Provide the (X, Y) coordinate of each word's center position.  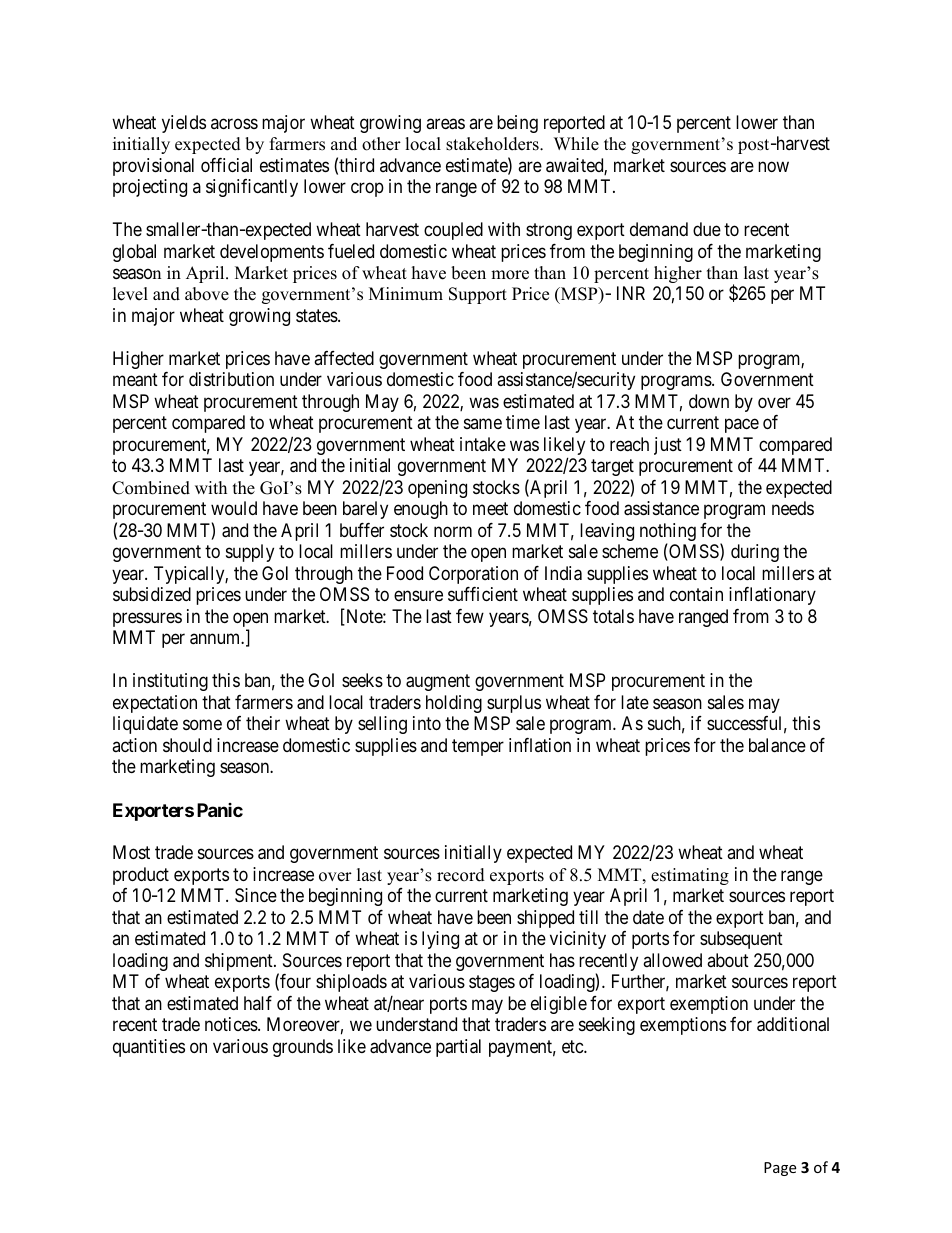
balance (777, 745)
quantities (149, 1048)
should (187, 745)
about (728, 960)
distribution (231, 379)
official (226, 165)
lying (440, 940)
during (755, 553)
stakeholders (493, 144)
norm (453, 531)
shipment (240, 962)
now (773, 166)
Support (478, 295)
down (709, 401)
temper (478, 747)
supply (250, 553)
